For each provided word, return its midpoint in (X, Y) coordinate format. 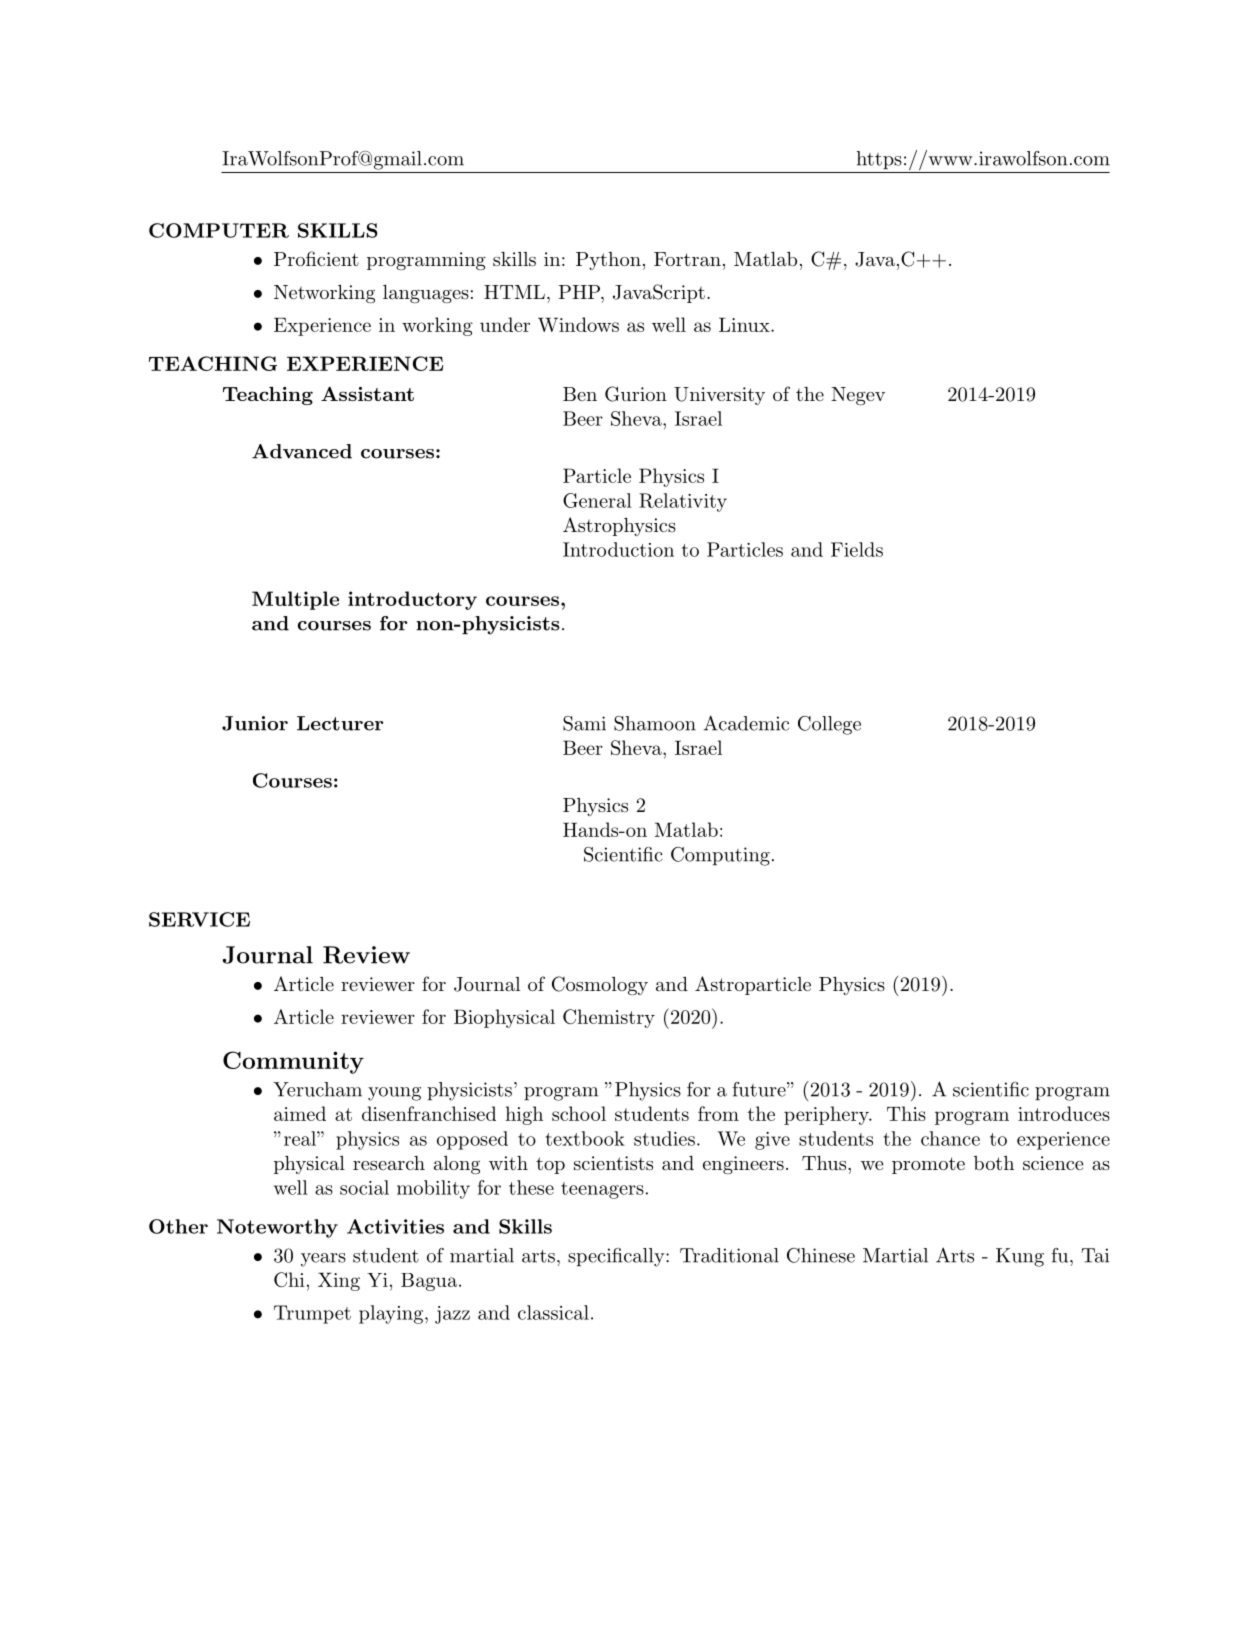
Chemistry (609, 1018)
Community (293, 1062)
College (829, 725)
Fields (857, 549)
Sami (584, 723)
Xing (339, 1281)
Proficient (316, 258)
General (597, 500)
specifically (616, 1257)
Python (608, 261)
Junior (255, 723)
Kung (1020, 1257)
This (906, 1113)
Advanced (302, 451)
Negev (858, 396)
